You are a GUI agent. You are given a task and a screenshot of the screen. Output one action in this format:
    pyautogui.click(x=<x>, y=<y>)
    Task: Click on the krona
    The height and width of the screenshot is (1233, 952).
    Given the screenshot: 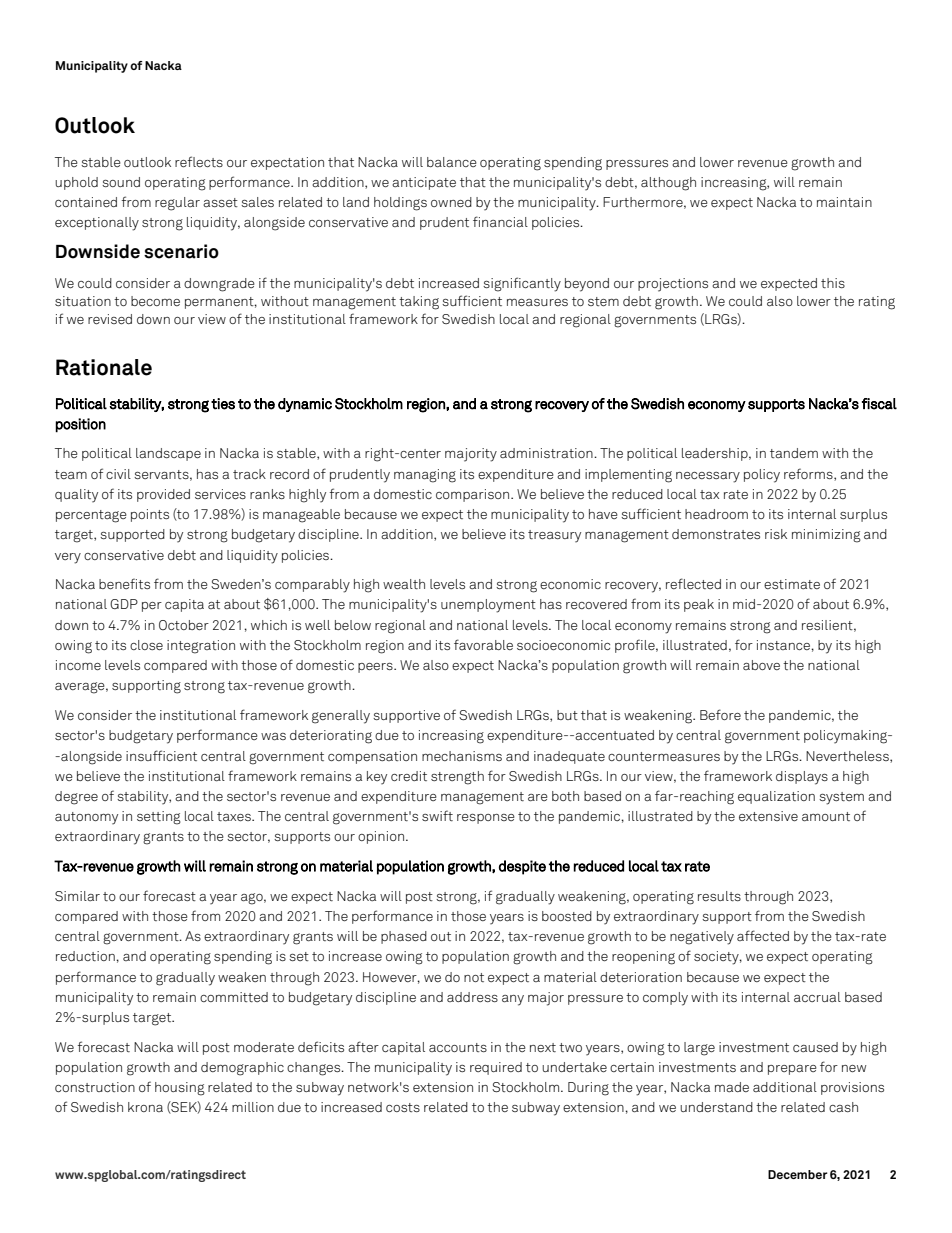 What is the action you would take?
    pyautogui.click(x=145, y=1107)
